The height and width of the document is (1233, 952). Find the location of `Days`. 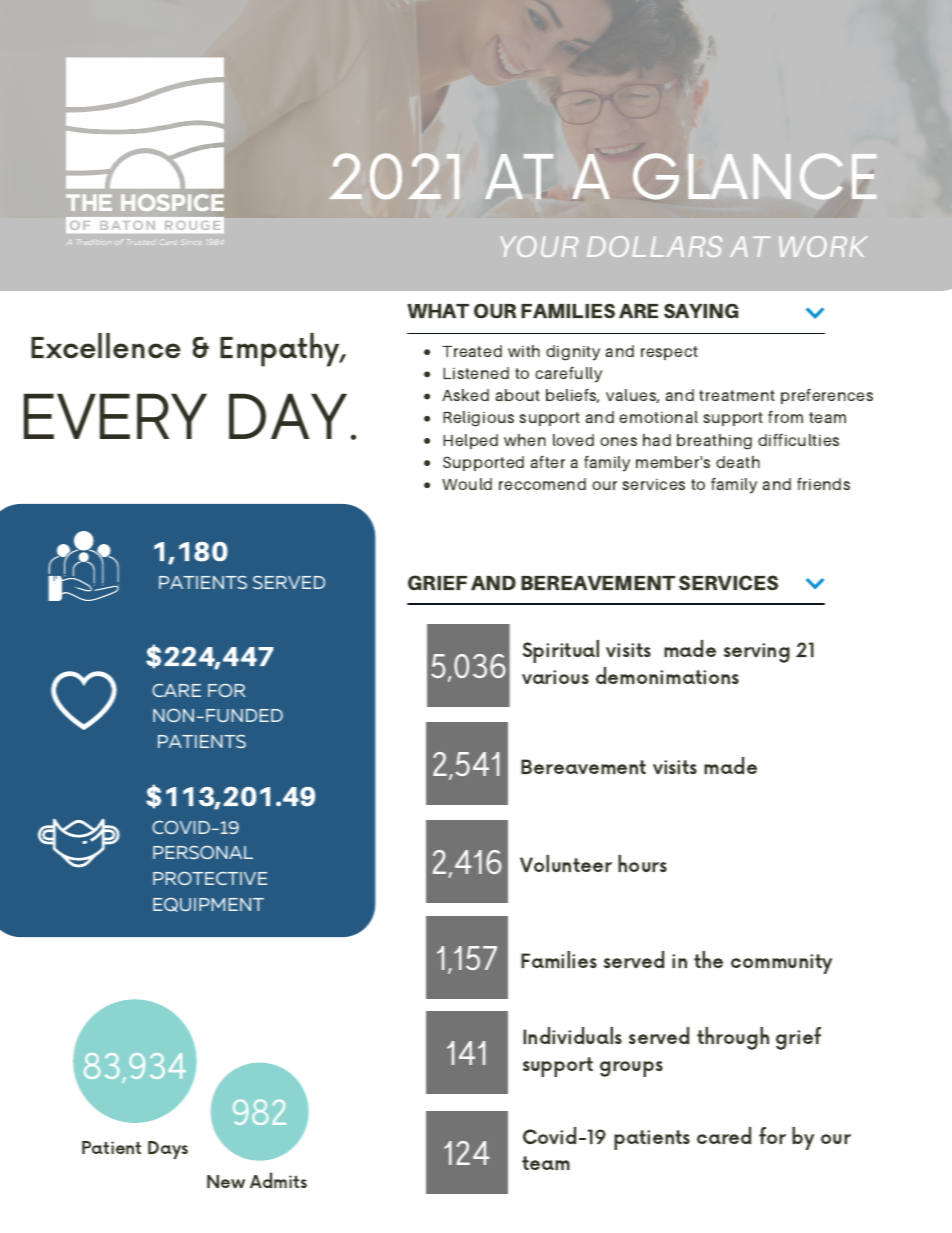

Days is located at coordinates (168, 1150).
